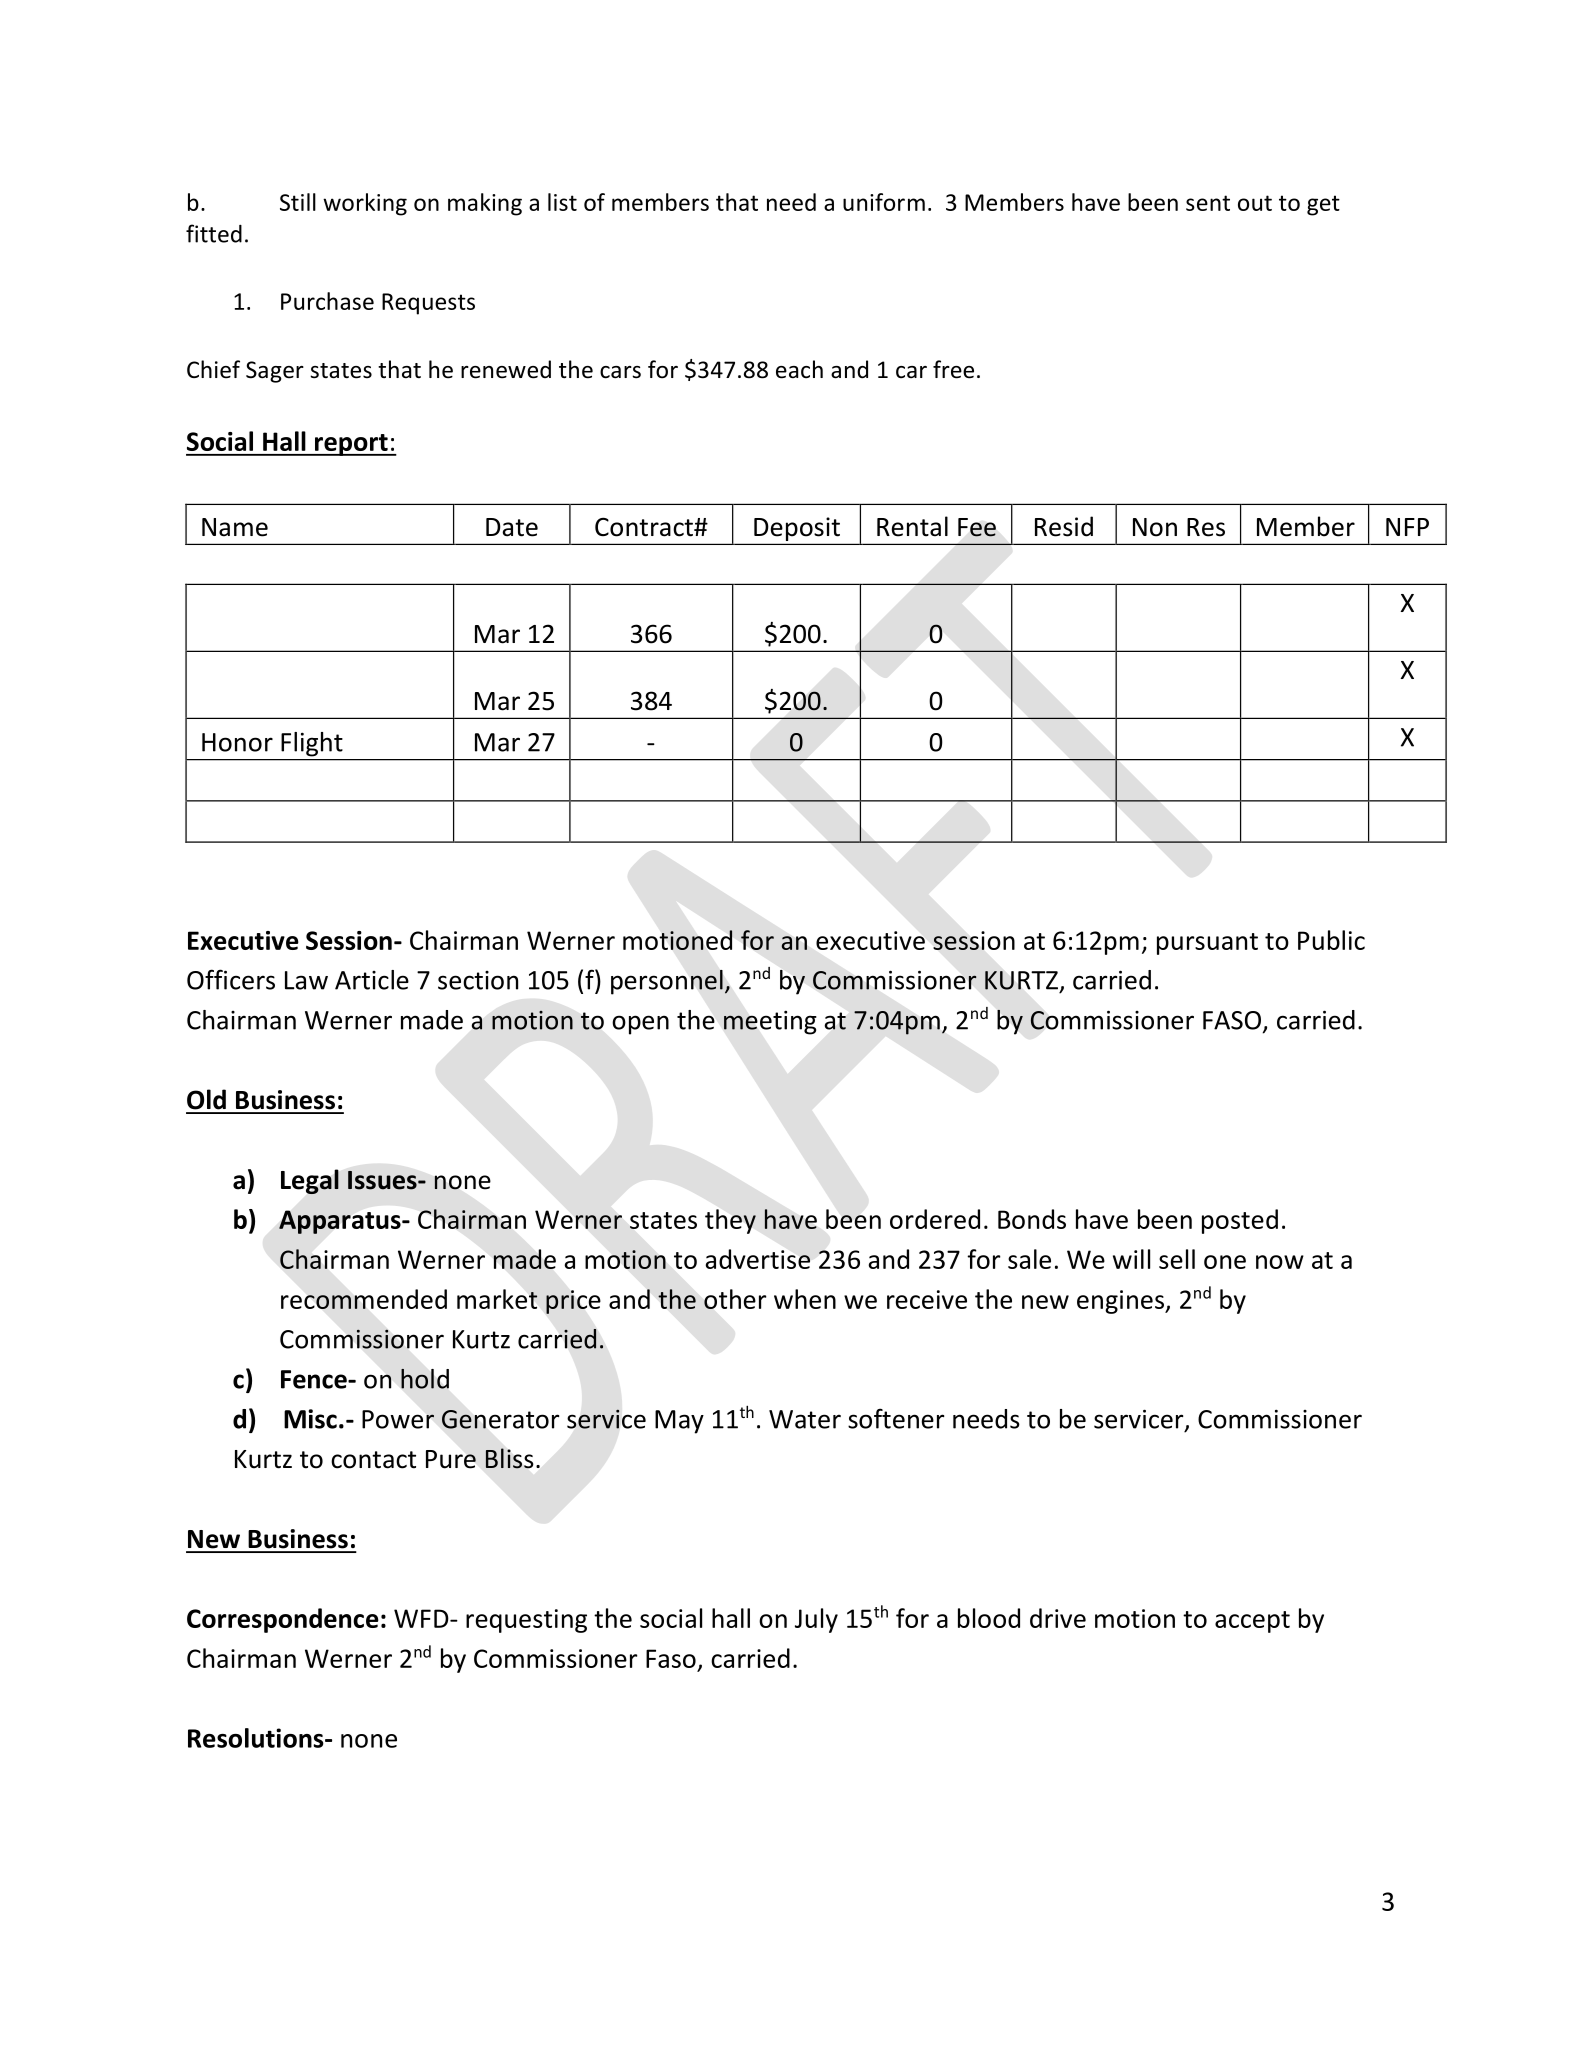 The height and width of the image is (2046, 1581). I want to click on working, so click(365, 204).
